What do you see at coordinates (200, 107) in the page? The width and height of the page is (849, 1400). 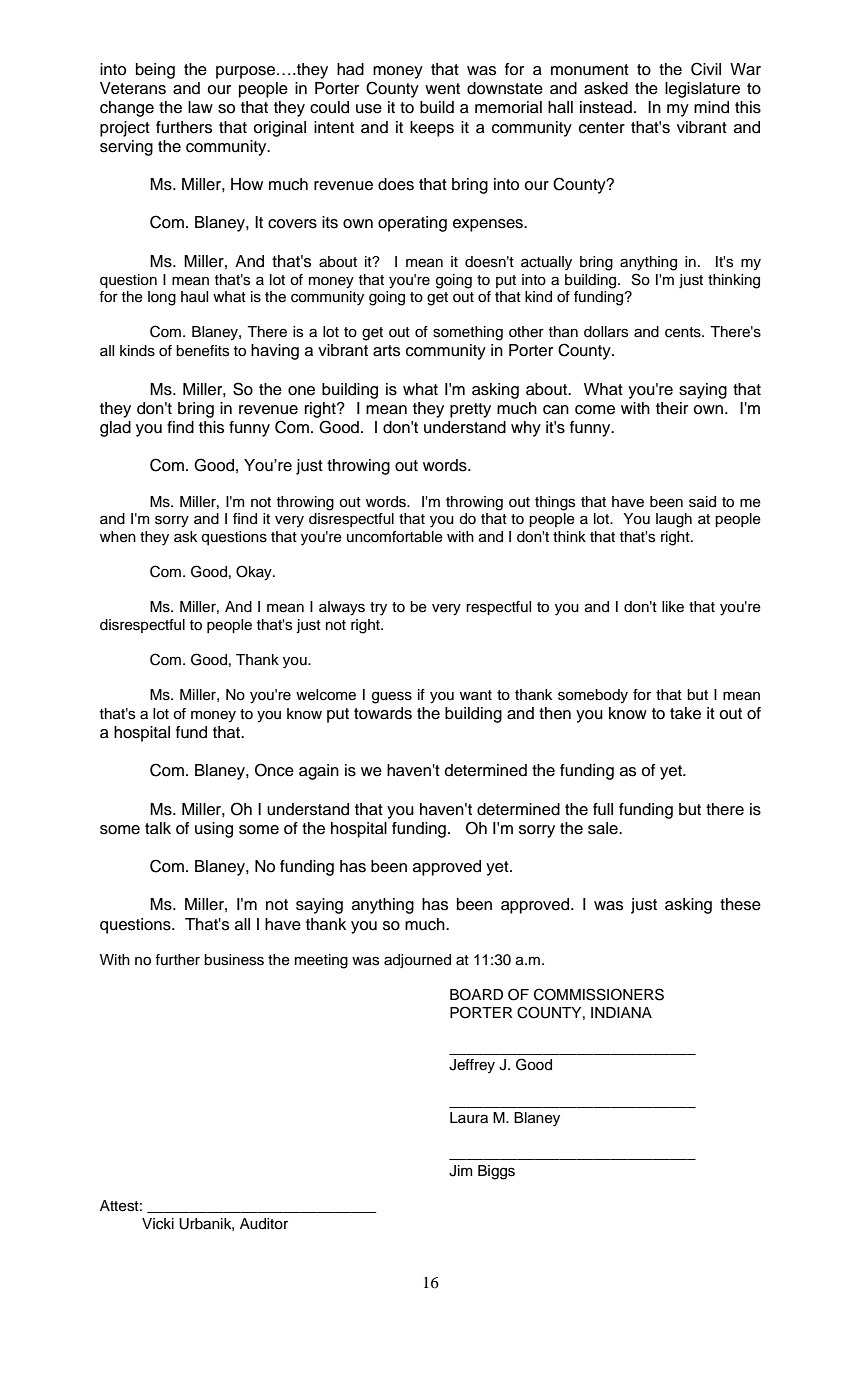 I see `law` at bounding box center [200, 107].
